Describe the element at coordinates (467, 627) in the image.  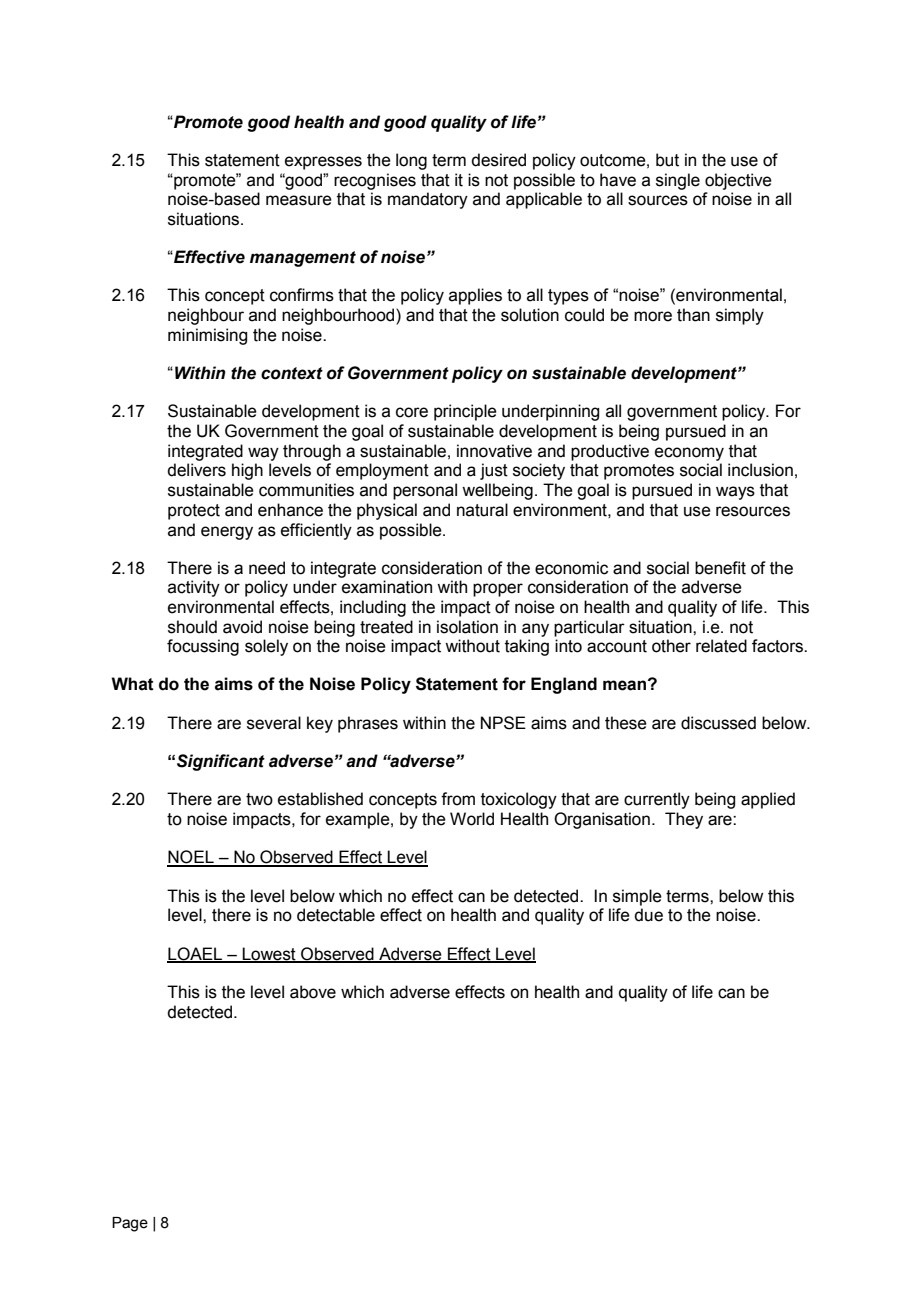
I see `isolation` at that location.
